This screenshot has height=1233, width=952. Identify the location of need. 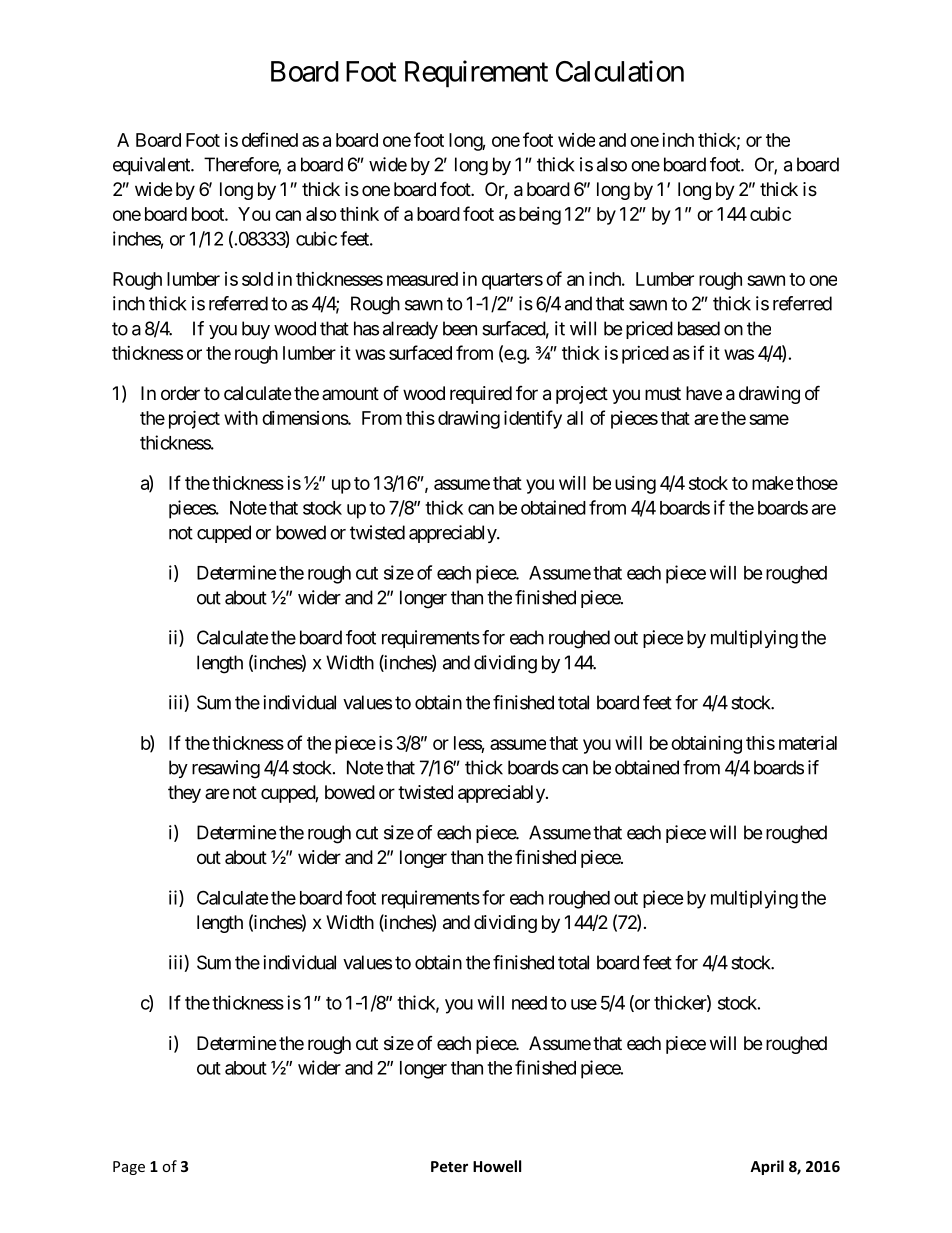
(529, 1003).
